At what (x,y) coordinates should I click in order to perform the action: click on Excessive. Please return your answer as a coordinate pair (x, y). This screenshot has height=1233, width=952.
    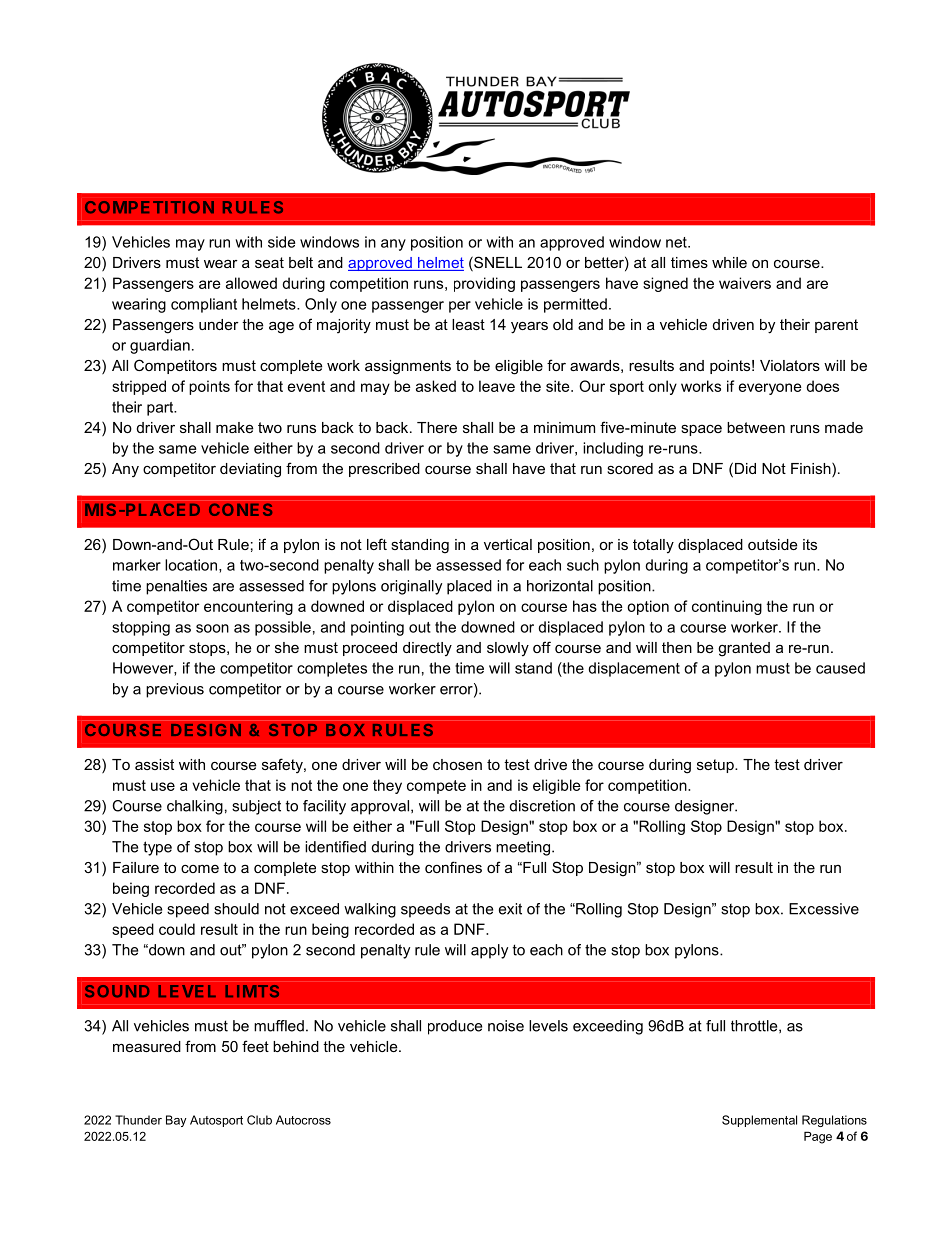
    Looking at the image, I should click on (824, 909).
